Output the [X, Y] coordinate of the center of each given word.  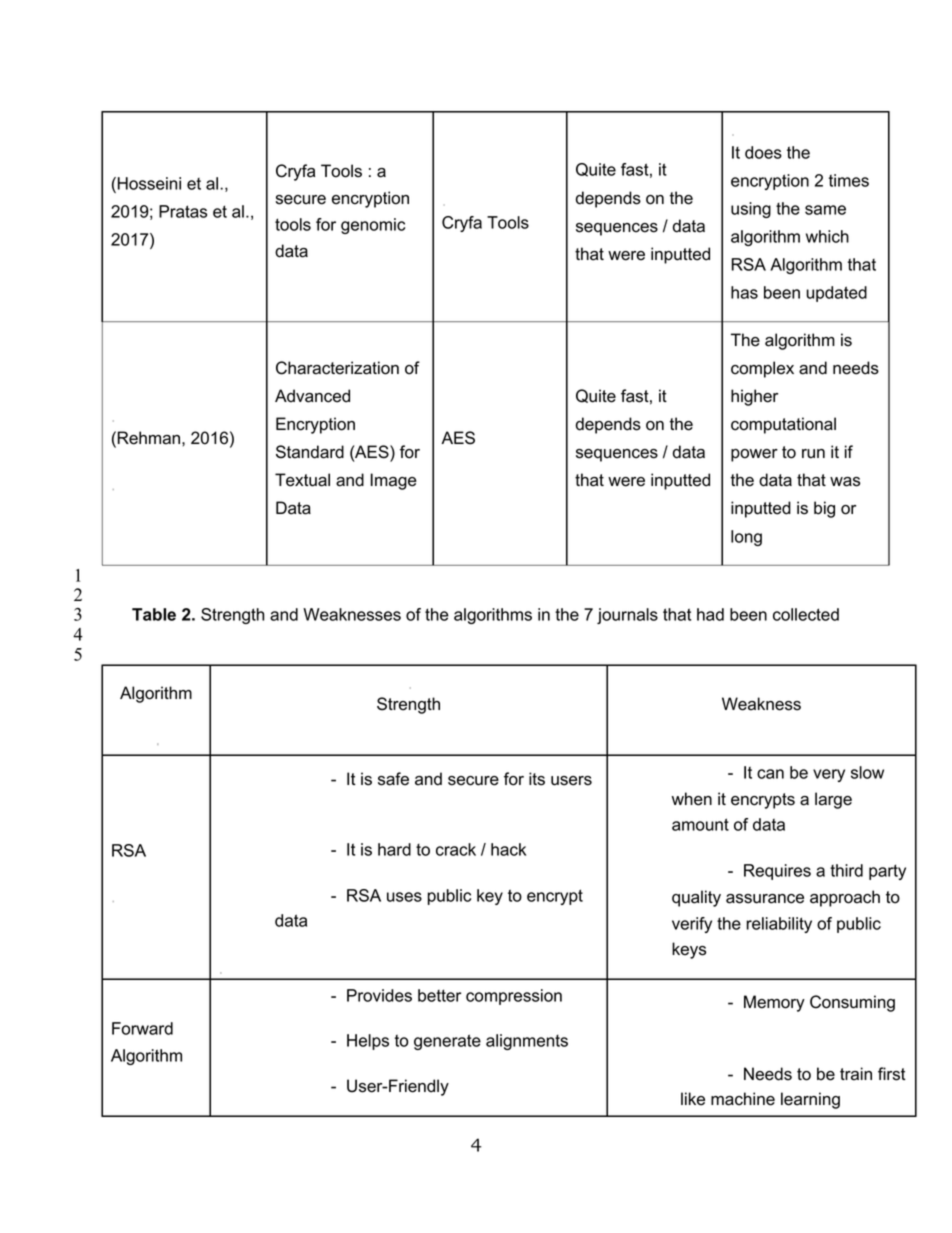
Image [394, 481]
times [849, 180]
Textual [302, 480]
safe [393, 779]
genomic [373, 226]
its [537, 779]
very [829, 775]
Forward [142, 1028]
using [751, 210]
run [813, 454]
